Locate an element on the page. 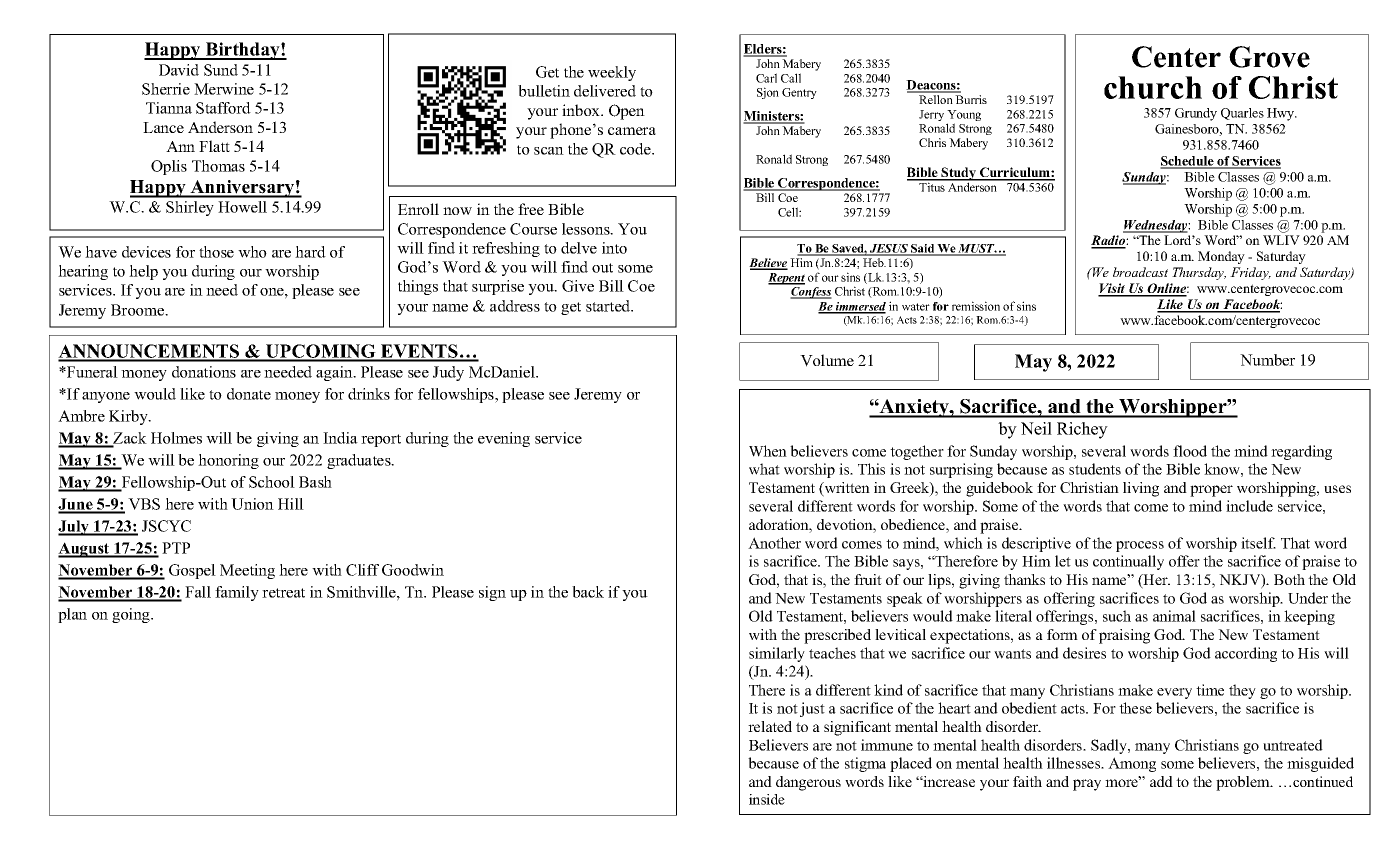 This image has width=1400, height=850. inside is located at coordinates (767, 799).
